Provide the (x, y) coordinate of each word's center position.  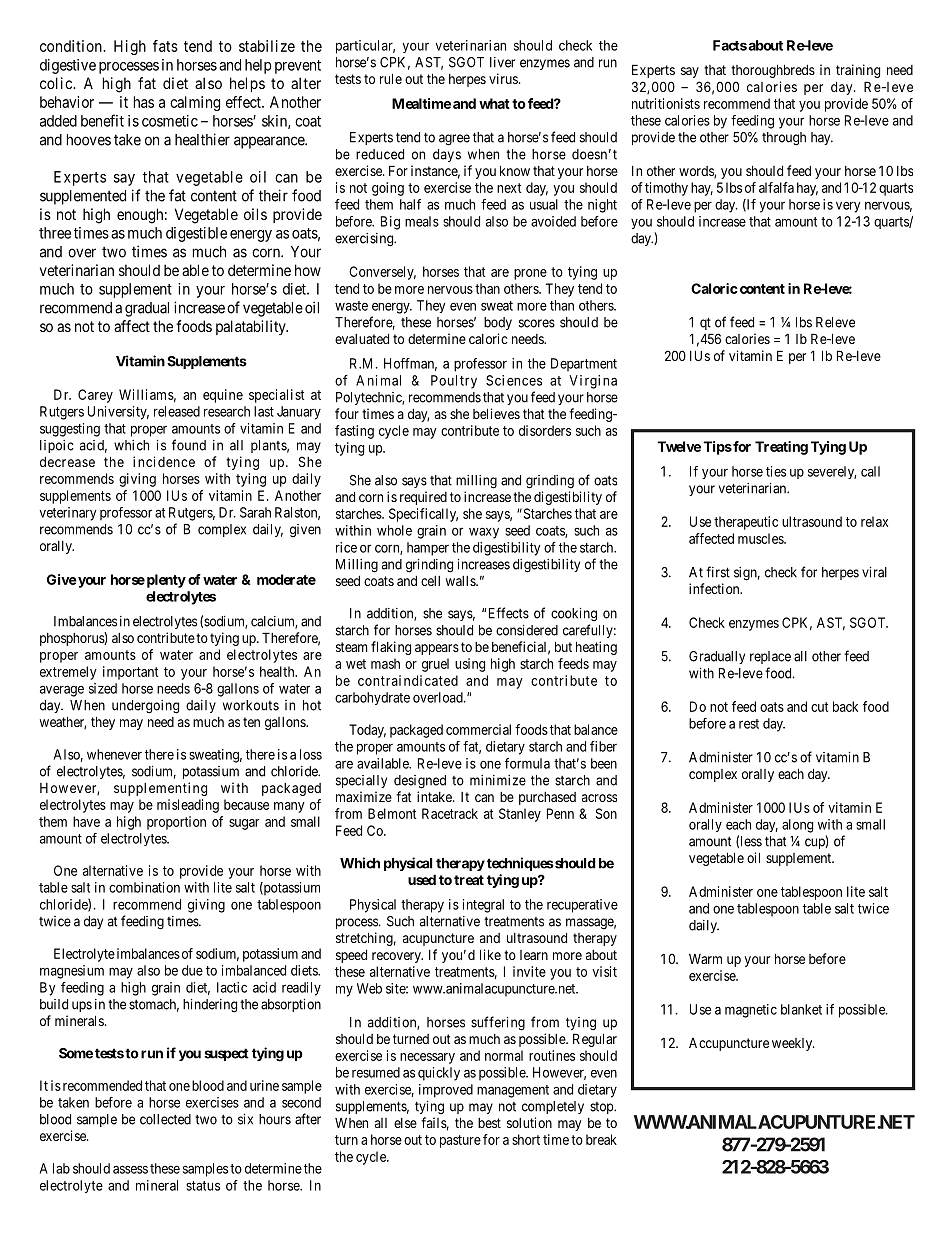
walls (461, 581)
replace (770, 657)
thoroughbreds (773, 71)
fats (165, 46)
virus (503, 78)
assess (130, 1169)
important (130, 673)
